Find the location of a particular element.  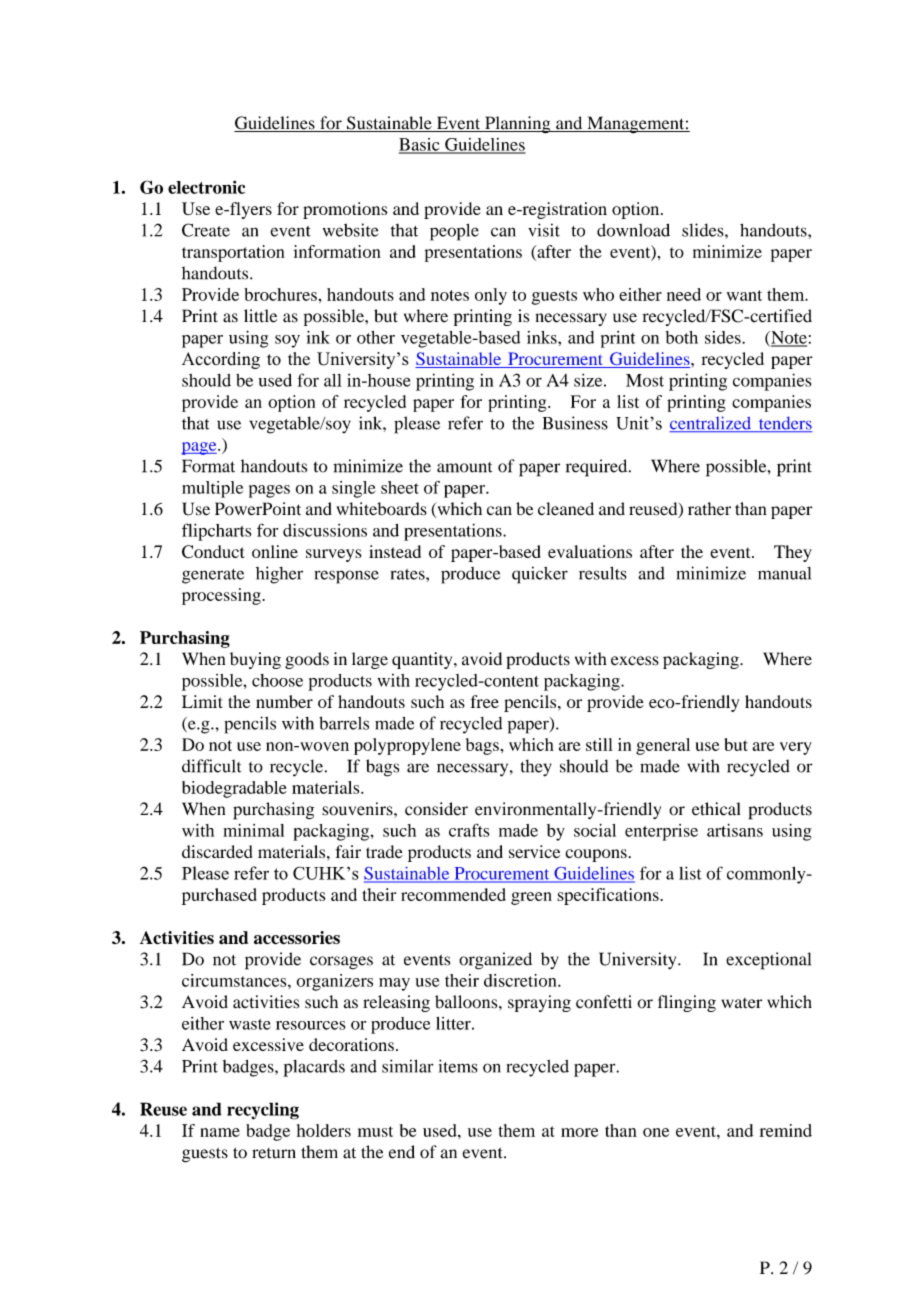

minimal is located at coordinates (253, 830).
